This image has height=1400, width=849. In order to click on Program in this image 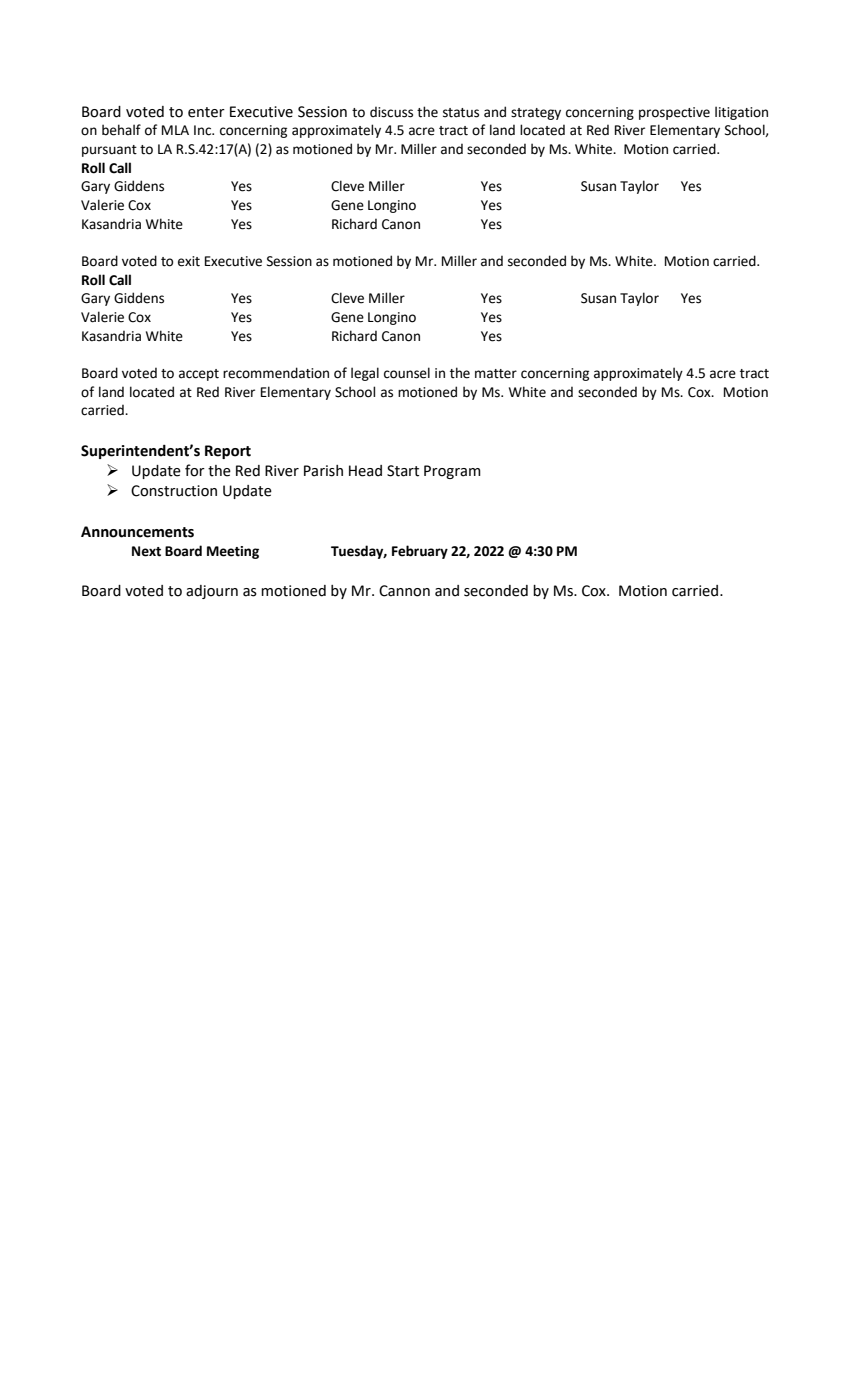, I will do `click(452, 472)`.
